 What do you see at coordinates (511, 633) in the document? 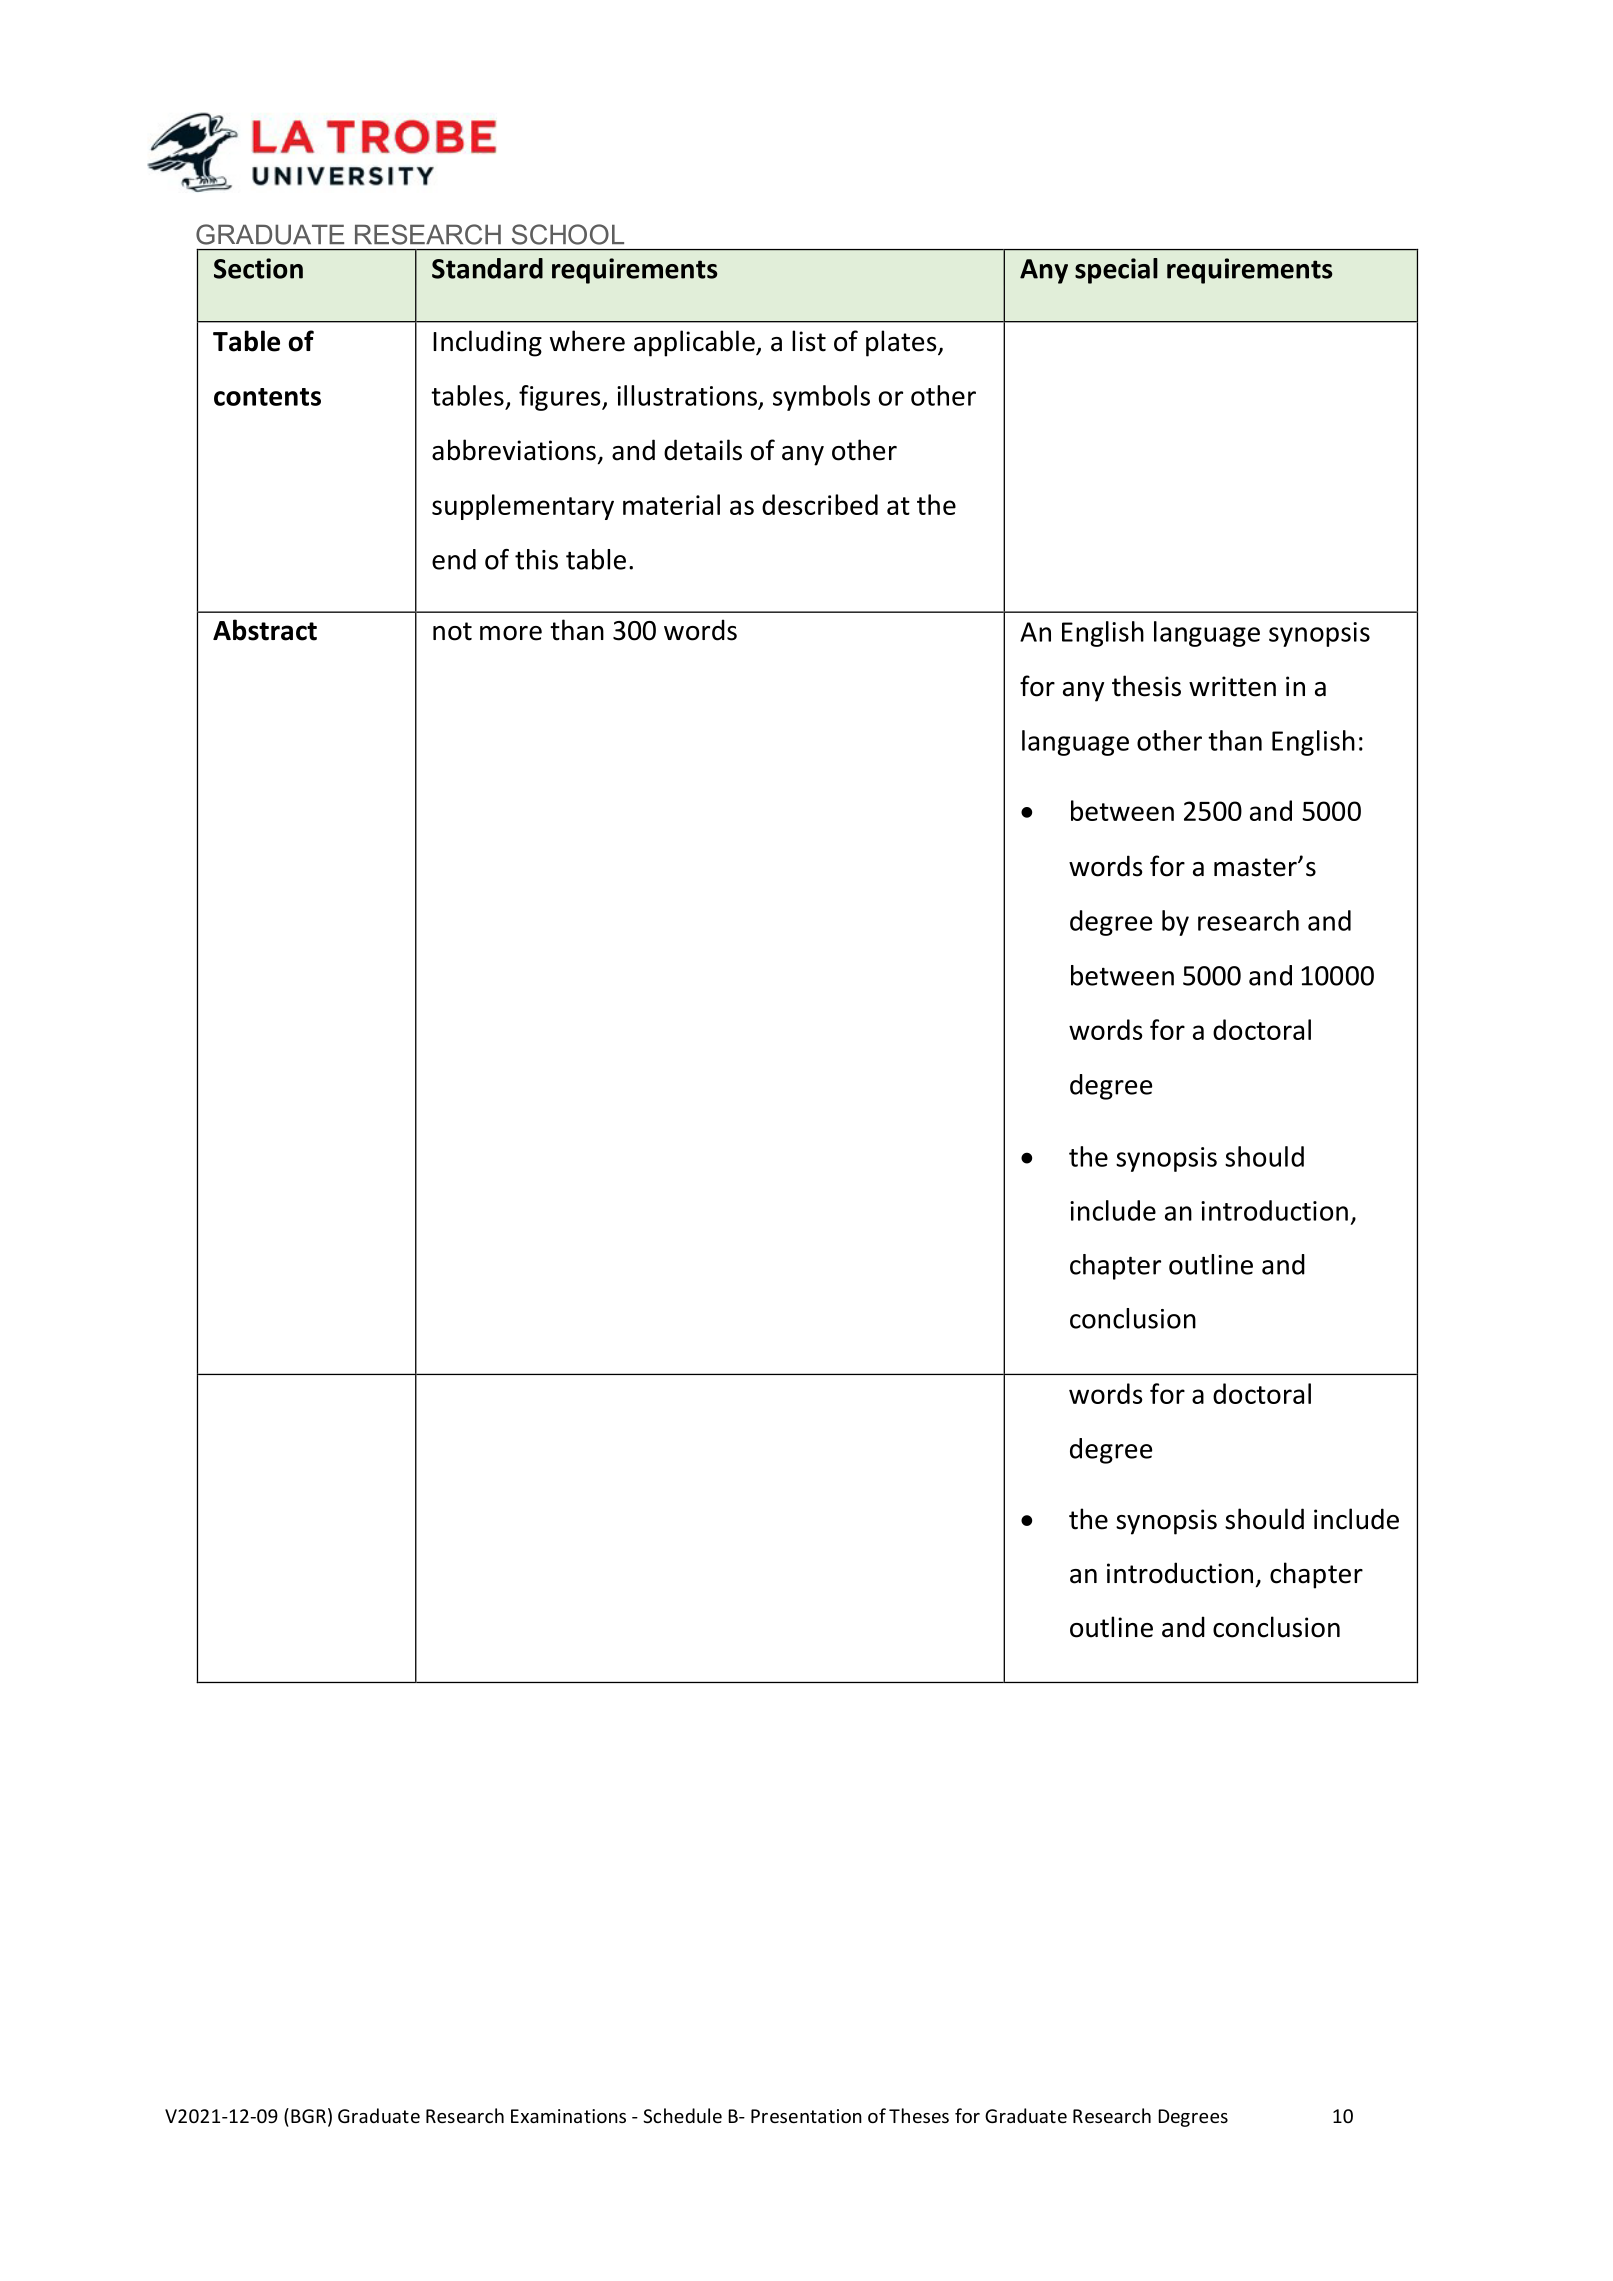
I see `more` at bounding box center [511, 633].
